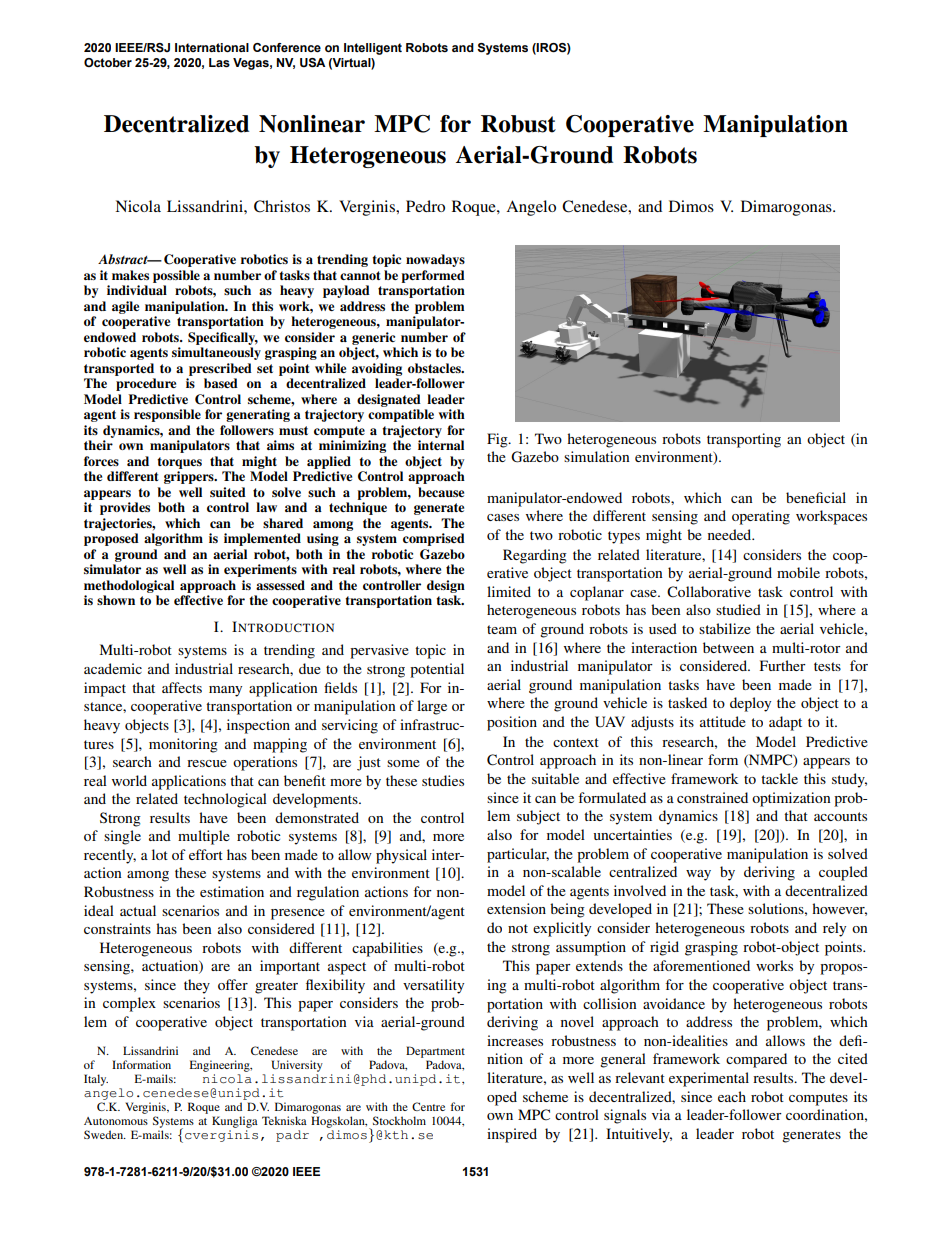  I want to click on studied, so click(738, 609).
